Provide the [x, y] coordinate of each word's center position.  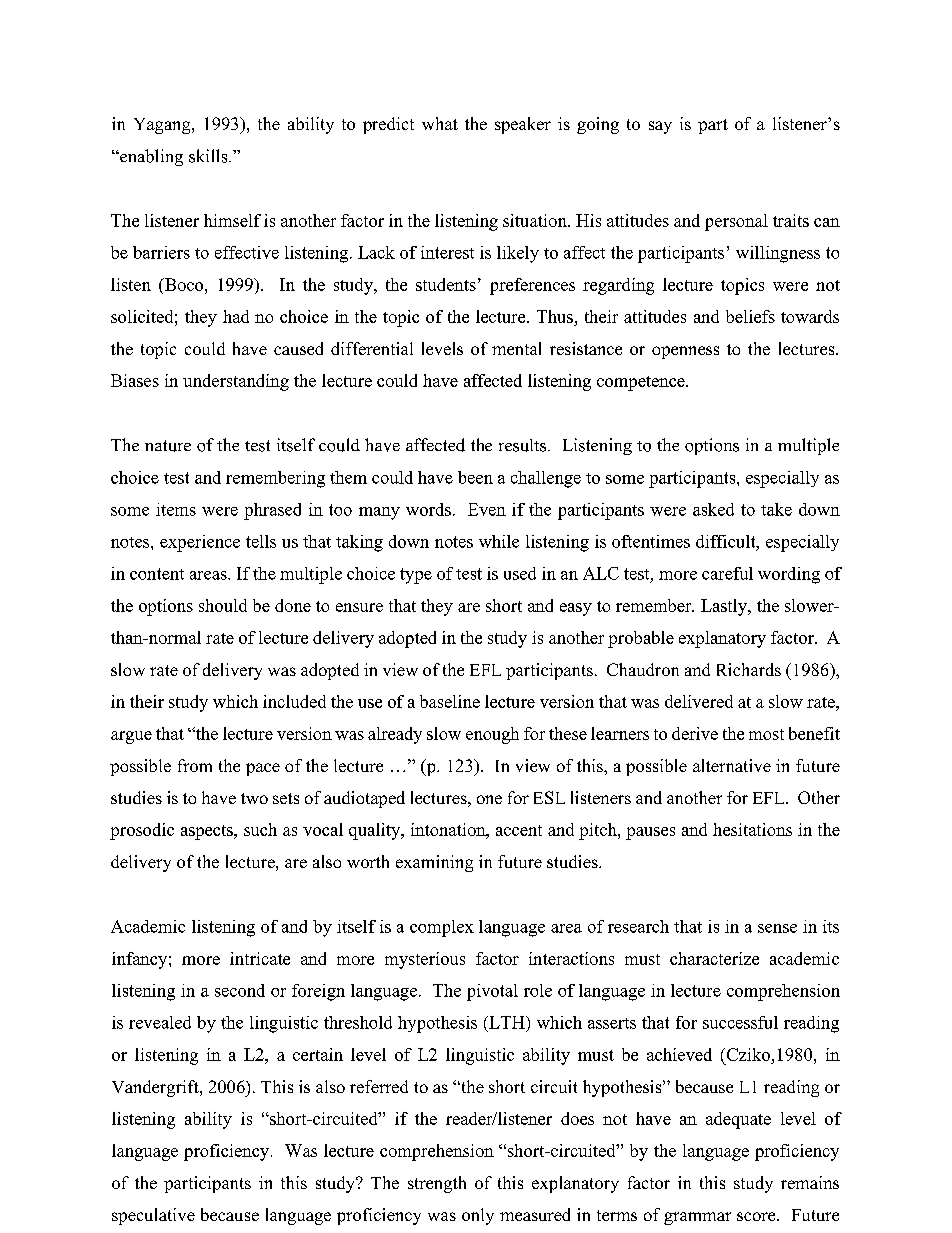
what [440, 123]
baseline [450, 701]
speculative [153, 1216]
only [478, 1216]
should [223, 605]
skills [209, 156]
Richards [749, 669]
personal [736, 222]
